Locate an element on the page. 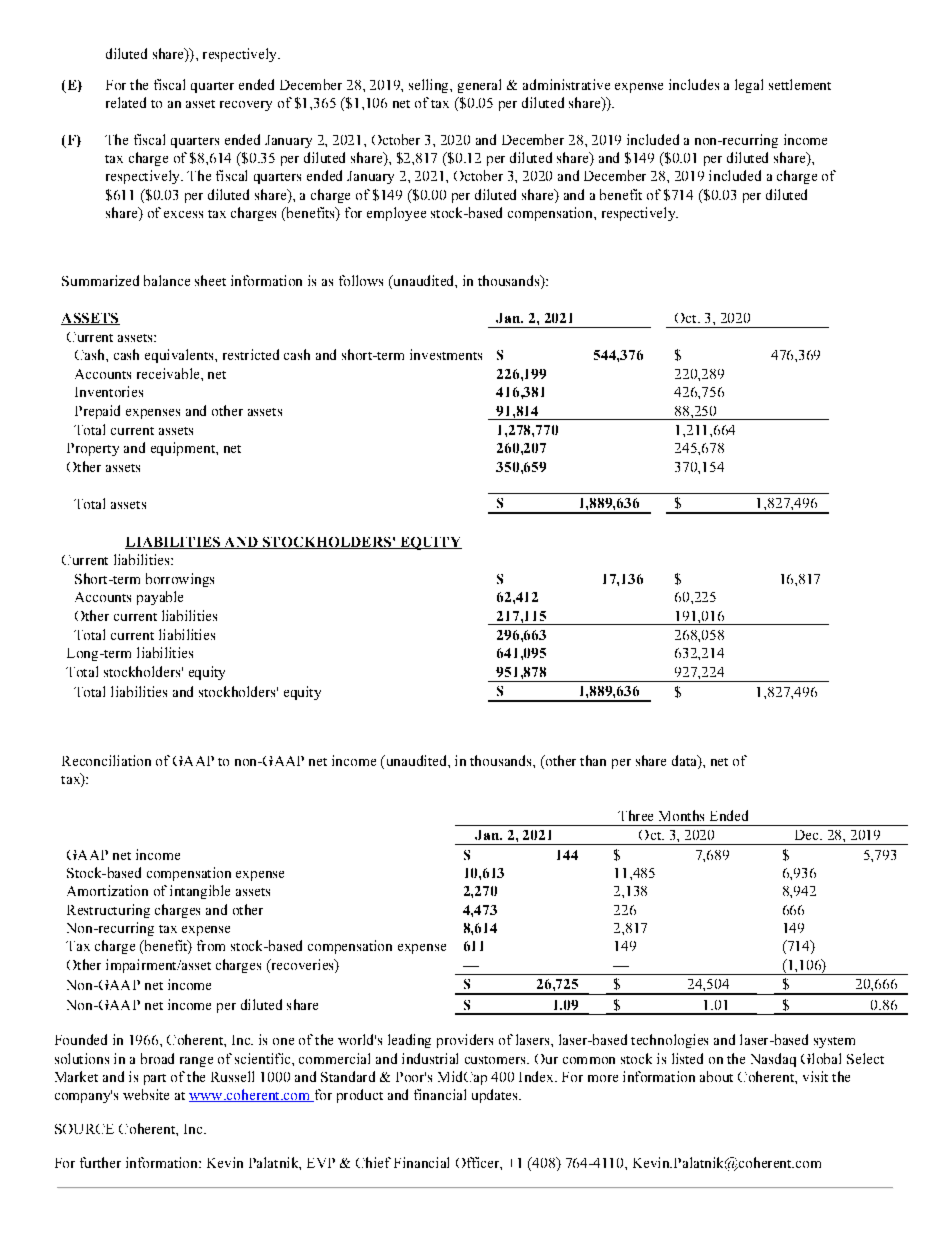  equipment is located at coordinates (184, 449).
